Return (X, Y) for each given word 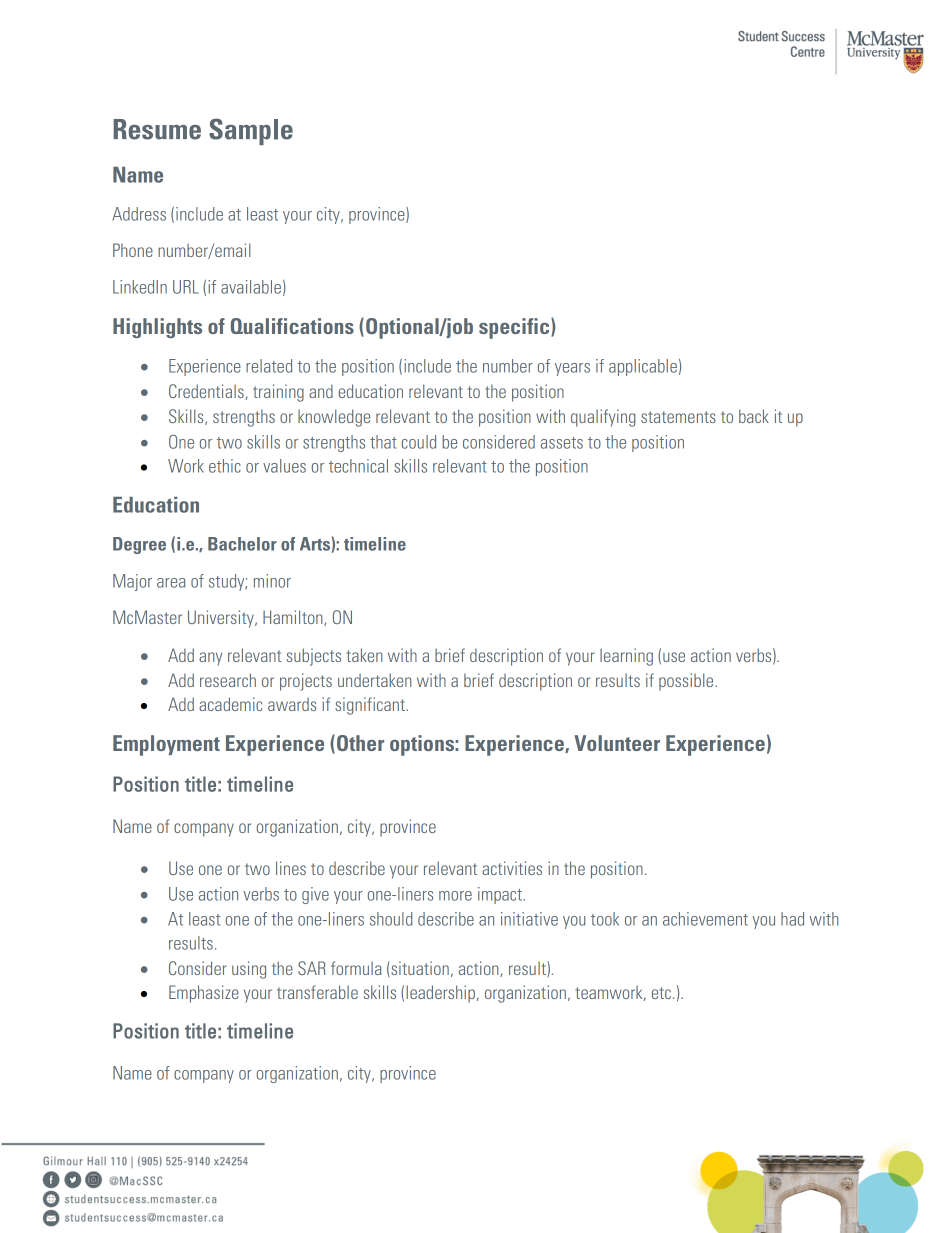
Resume (157, 129)
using (249, 970)
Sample (251, 131)
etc (661, 993)
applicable (643, 367)
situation (419, 968)
